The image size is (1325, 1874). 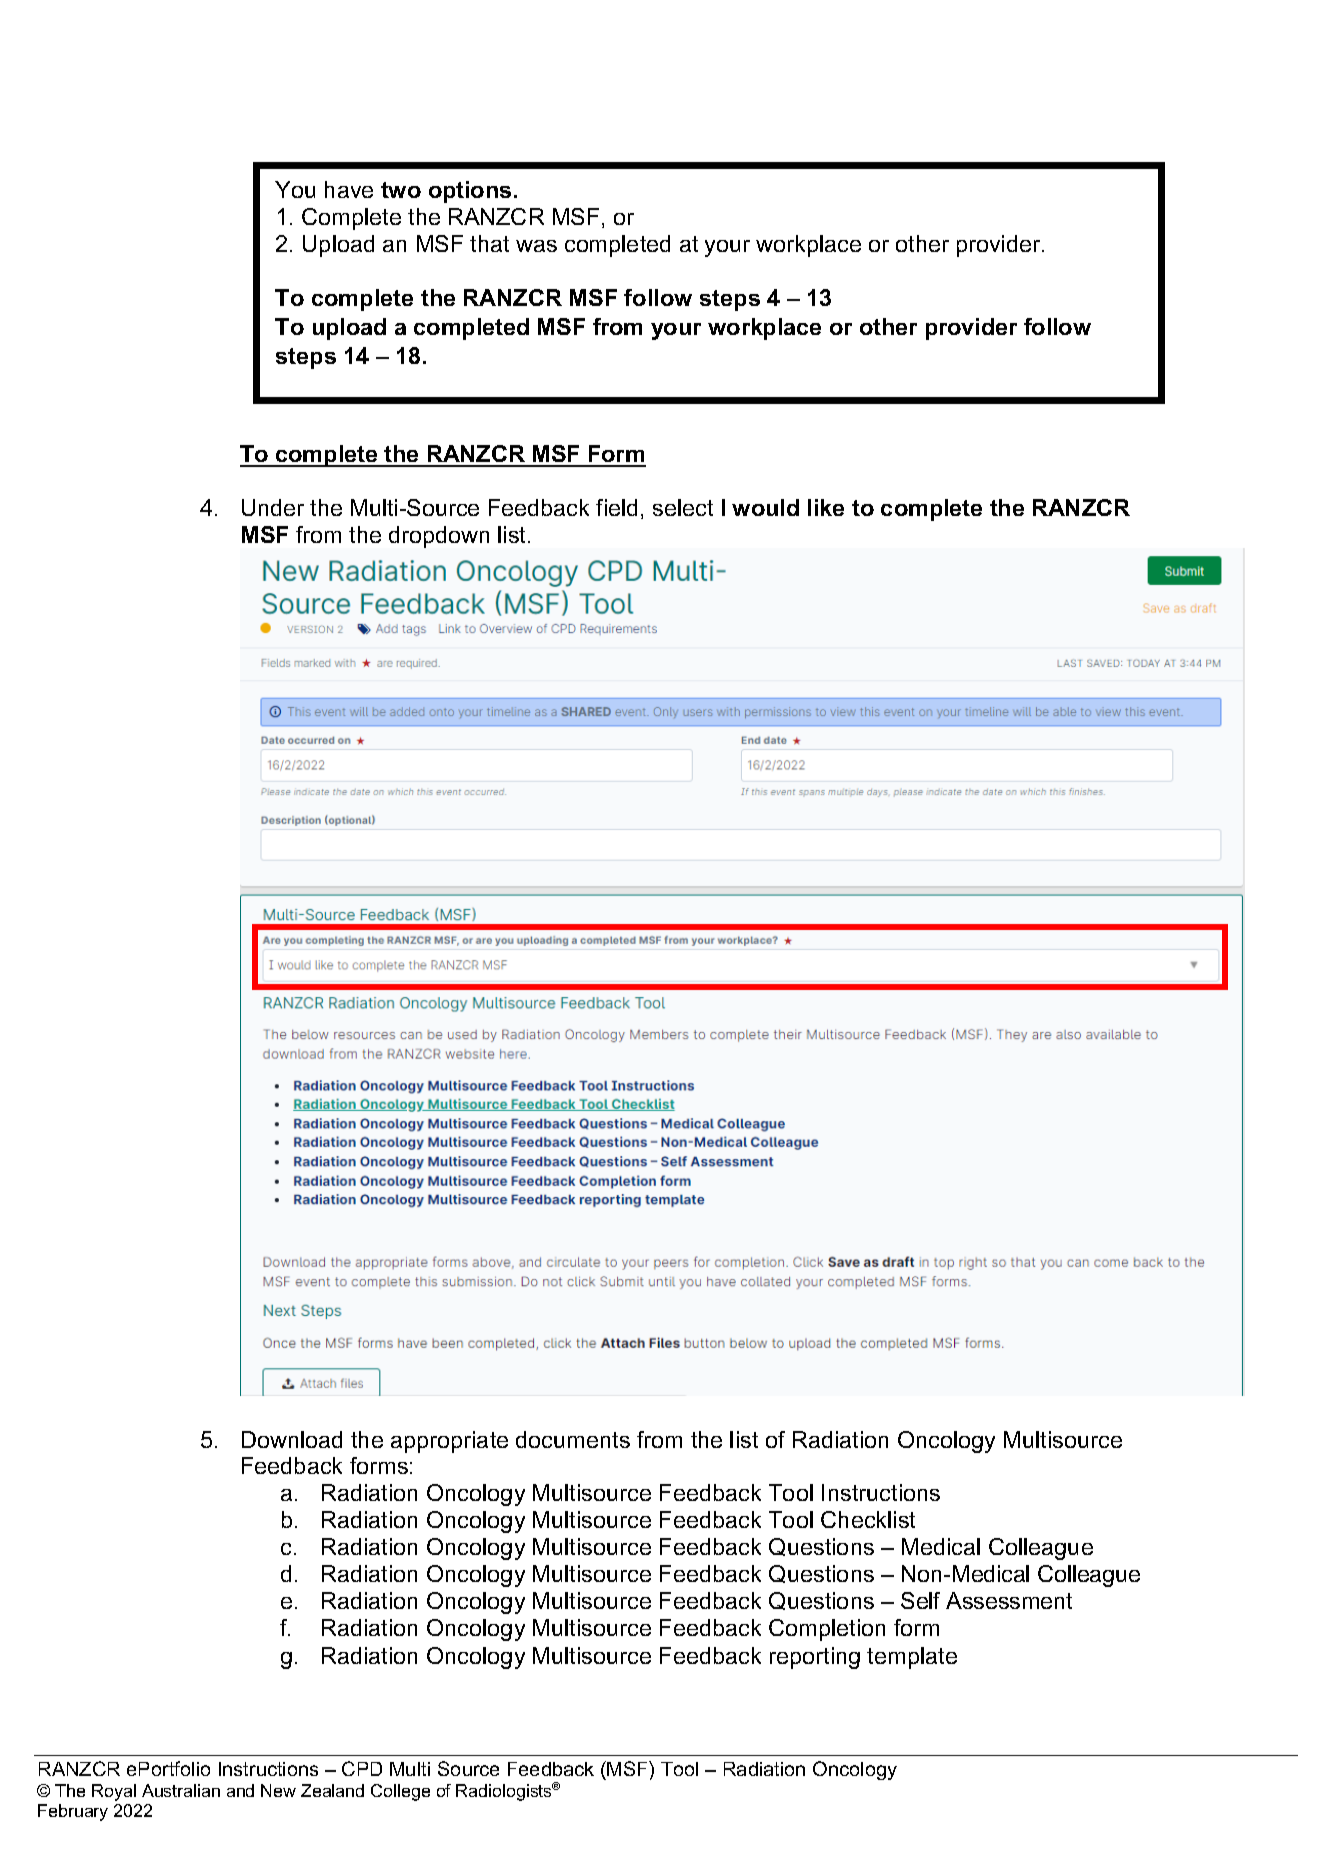 What do you see at coordinates (400, 1792) in the page?
I see `College` at bounding box center [400, 1792].
